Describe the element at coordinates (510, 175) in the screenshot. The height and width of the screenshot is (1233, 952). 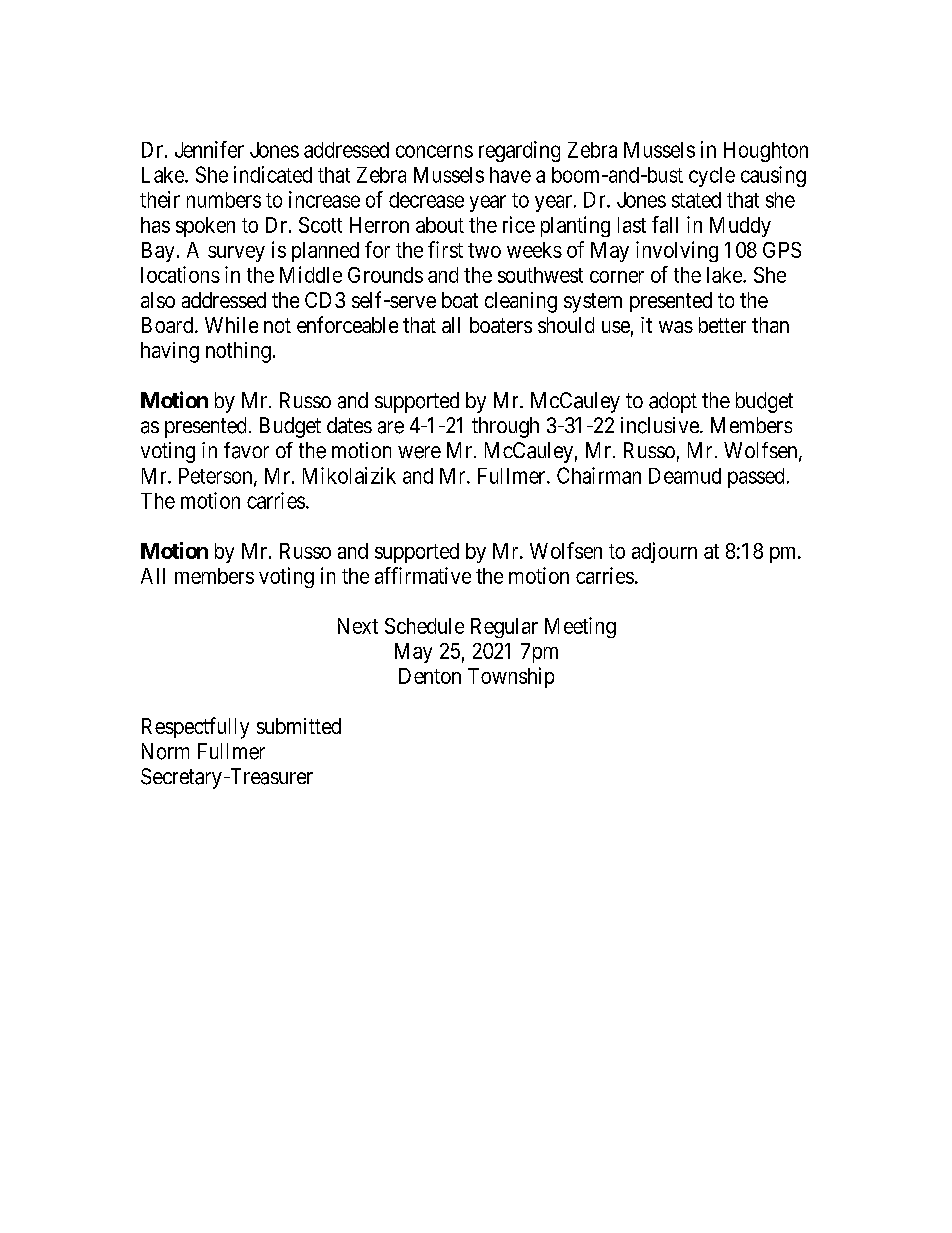
I see `have` at that location.
